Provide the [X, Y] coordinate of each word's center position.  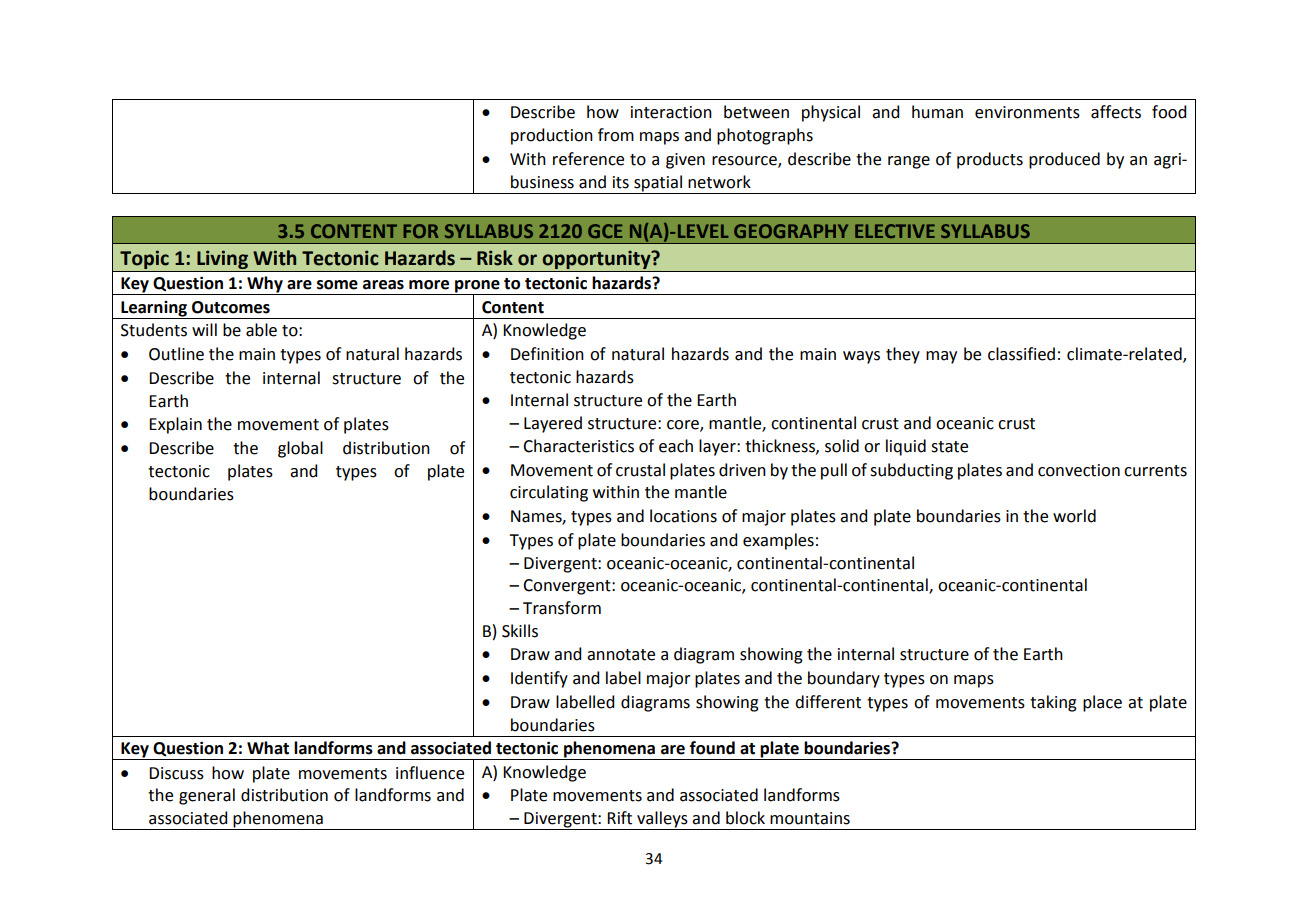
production [552, 136]
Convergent [568, 587]
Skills [520, 631]
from [616, 135]
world [1074, 516]
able [261, 330]
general [207, 796]
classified [1021, 354]
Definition [547, 354]
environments [1027, 112]
